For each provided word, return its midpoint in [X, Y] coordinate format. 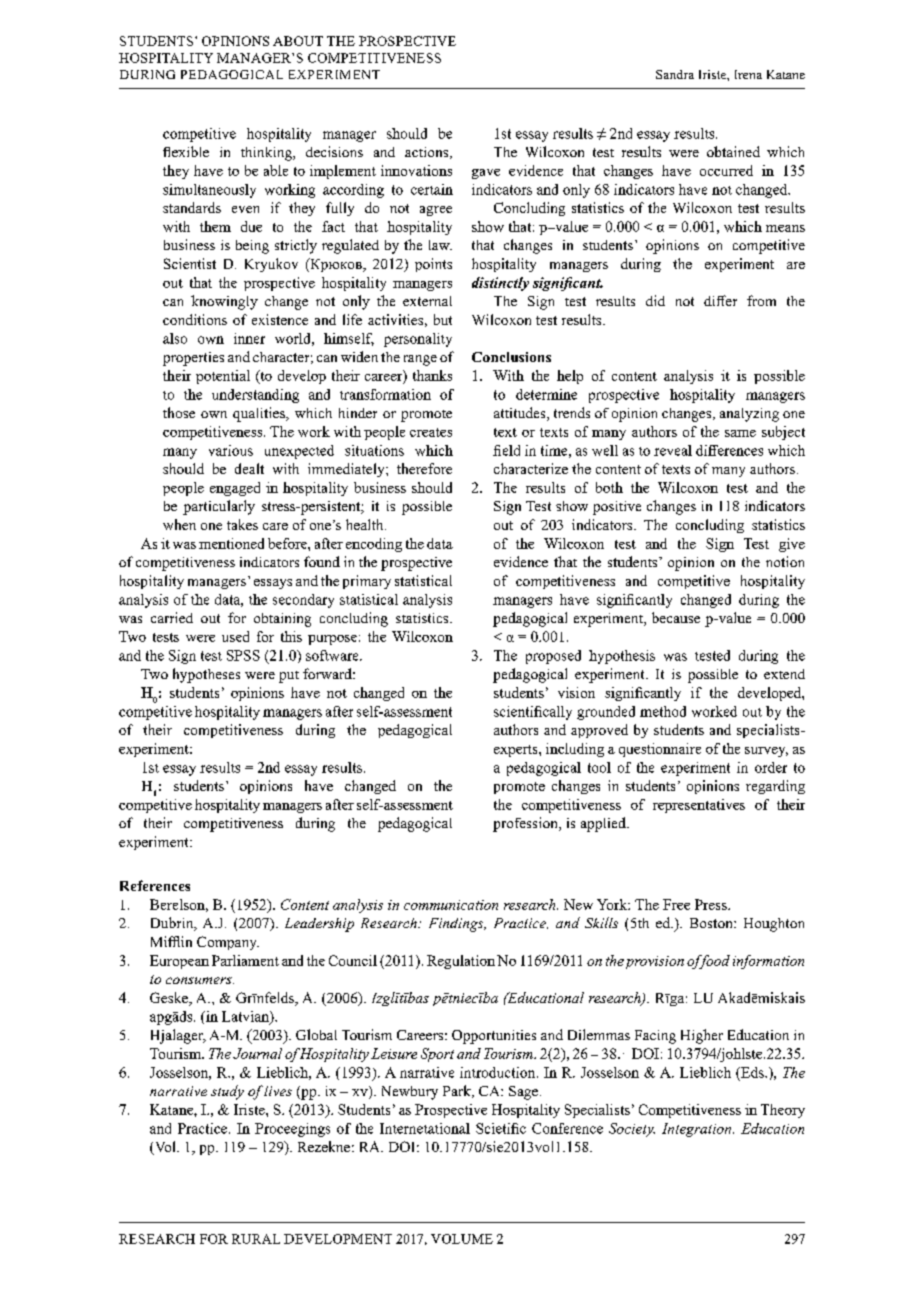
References [155, 885]
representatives [699, 806]
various [231, 450]
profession [526, 824]
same [740, 433]
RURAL [256, 1239]
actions [428, 153]
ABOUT [298, 41]
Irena [748, 74]
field [506, 450]
